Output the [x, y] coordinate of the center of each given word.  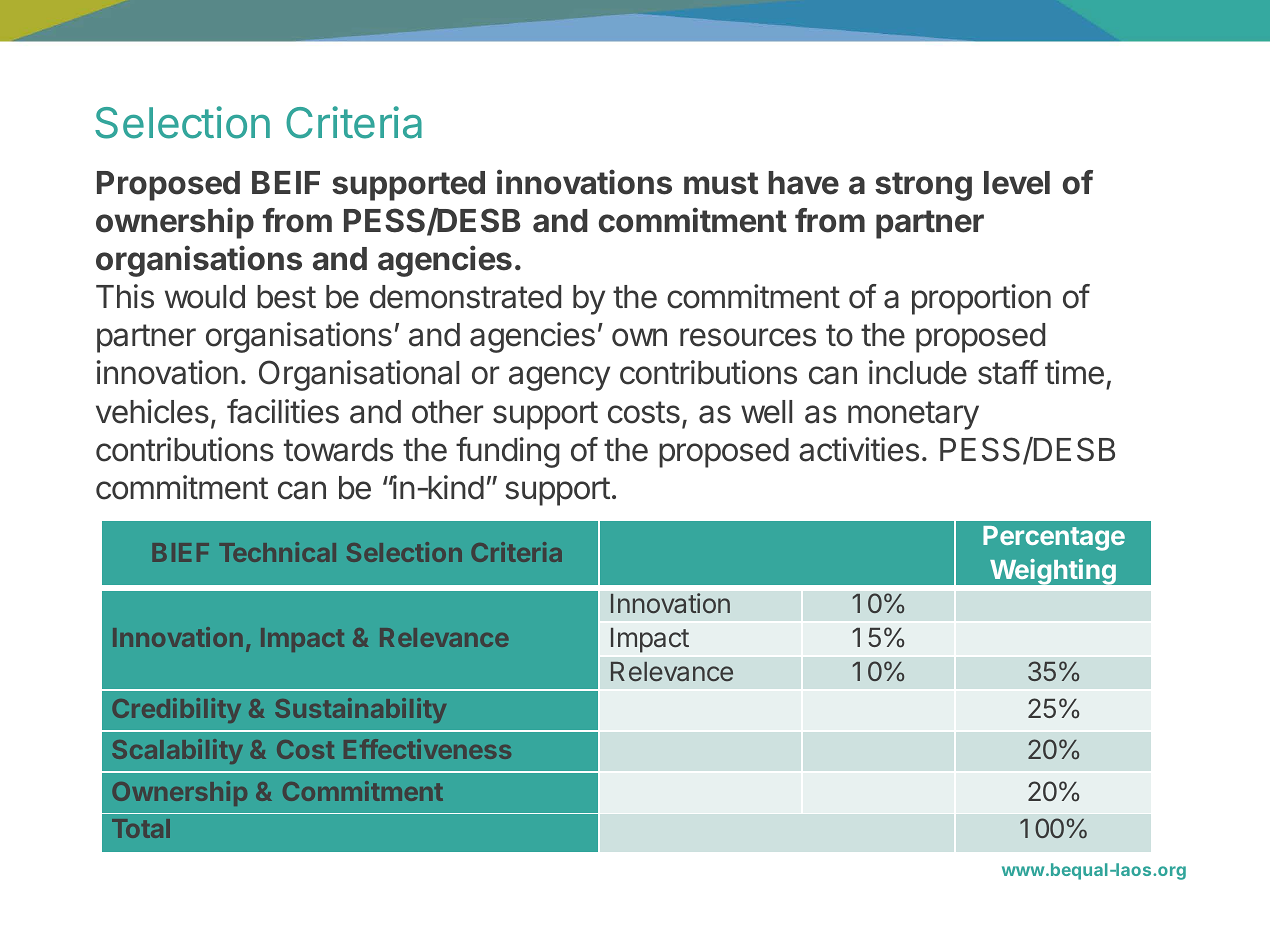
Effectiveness [427, 749]
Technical [277, 552]
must [721, 183]
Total [141, 828]
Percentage [1054, 538]
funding [508, 452]
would [205, 297]
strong [923, 186]
